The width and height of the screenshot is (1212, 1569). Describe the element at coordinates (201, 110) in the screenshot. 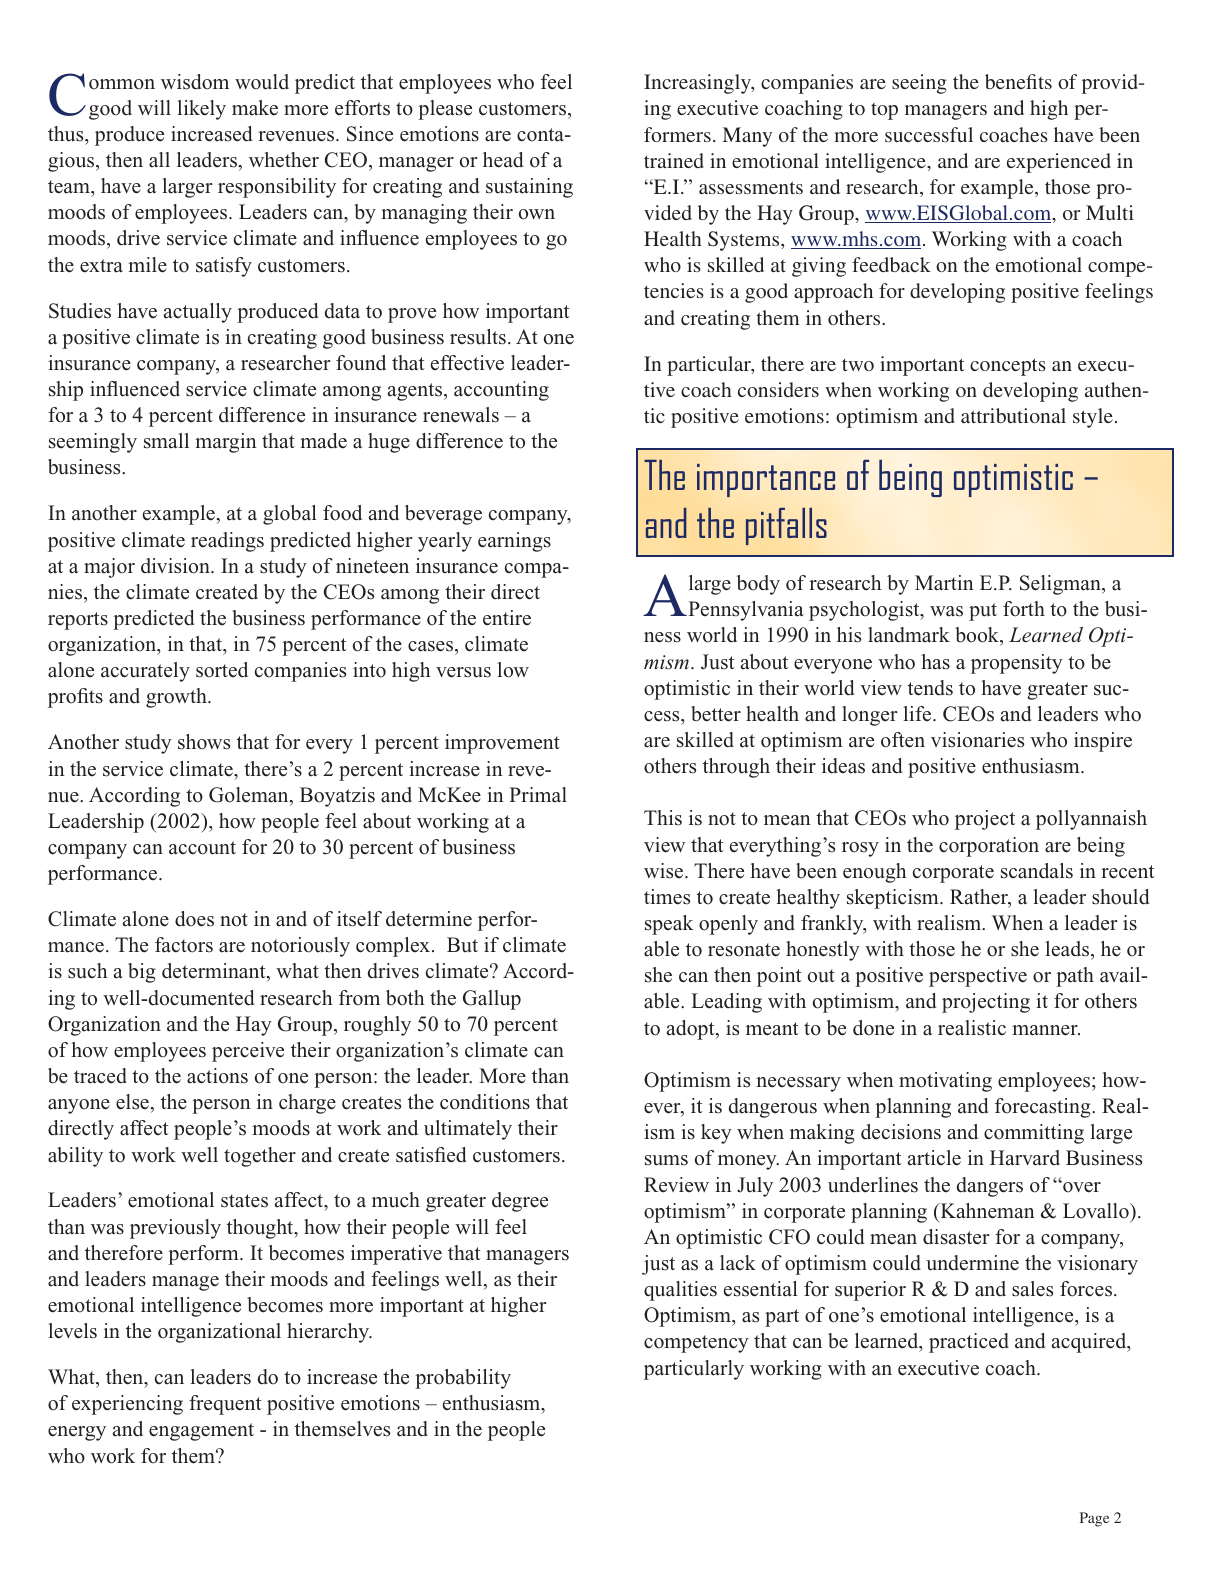

I see `likely` at that location.
